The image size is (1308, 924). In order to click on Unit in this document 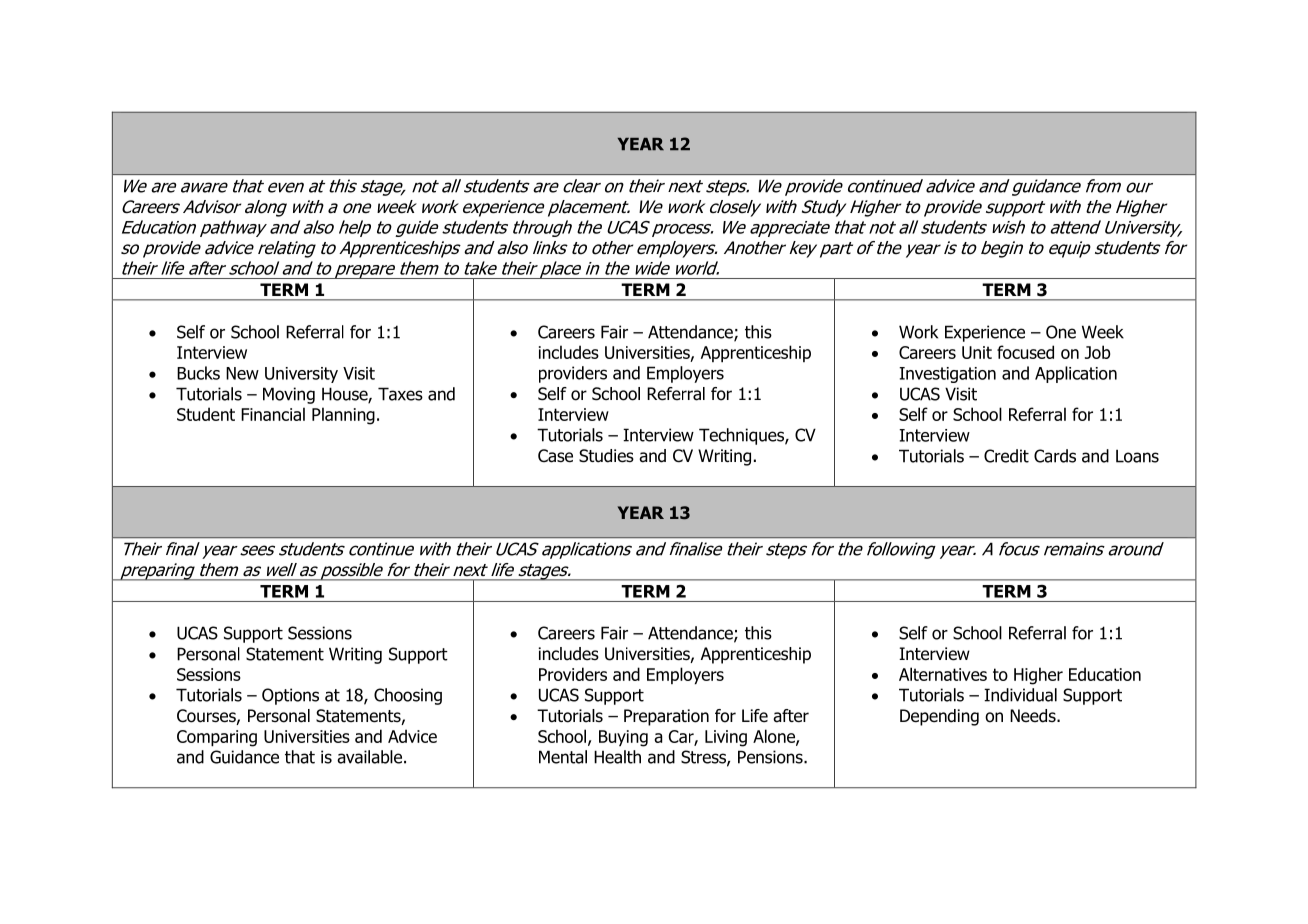, I will do `click(977, 352)`.
